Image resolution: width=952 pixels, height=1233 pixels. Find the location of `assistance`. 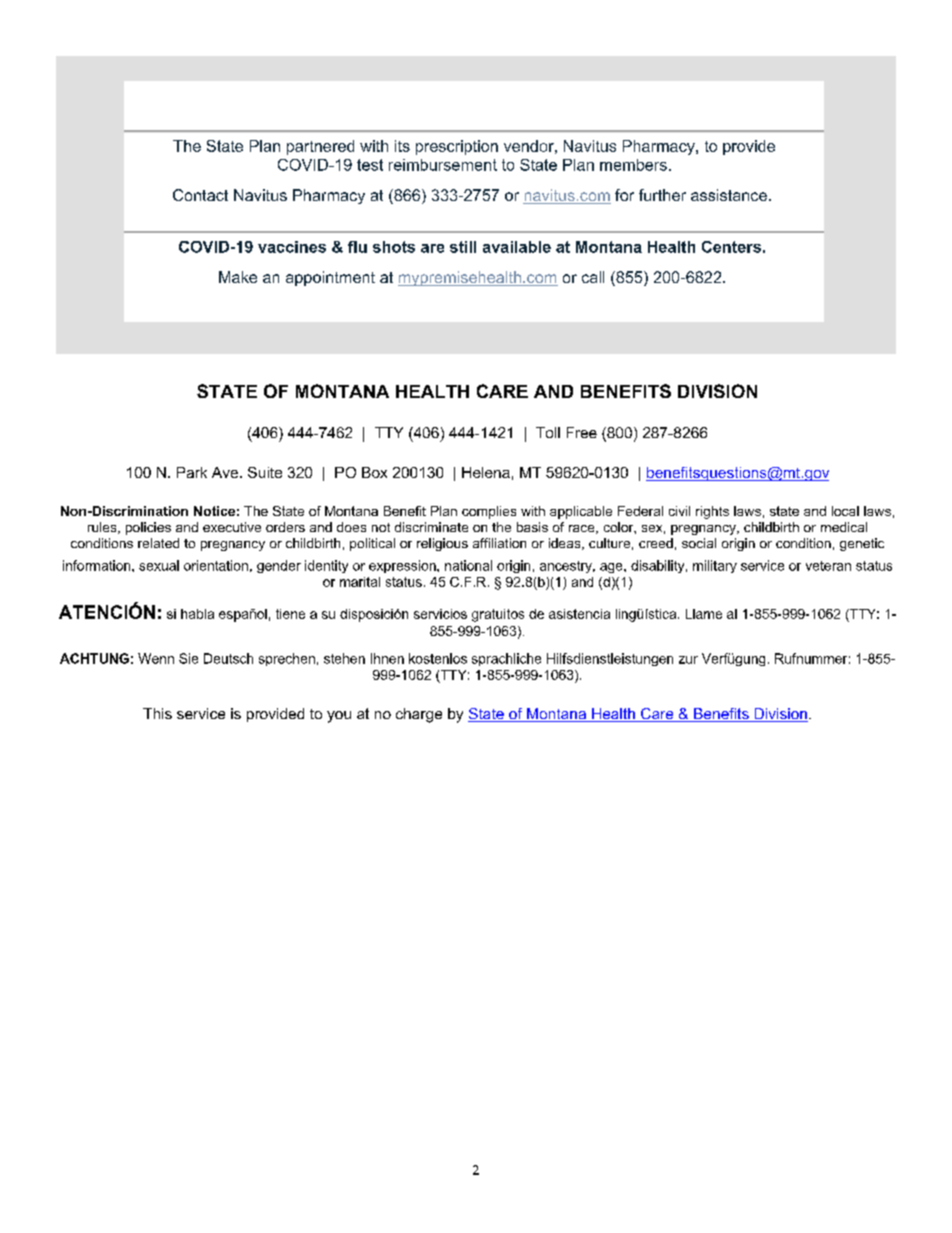

assistance is located at coordinates (729, 195).
